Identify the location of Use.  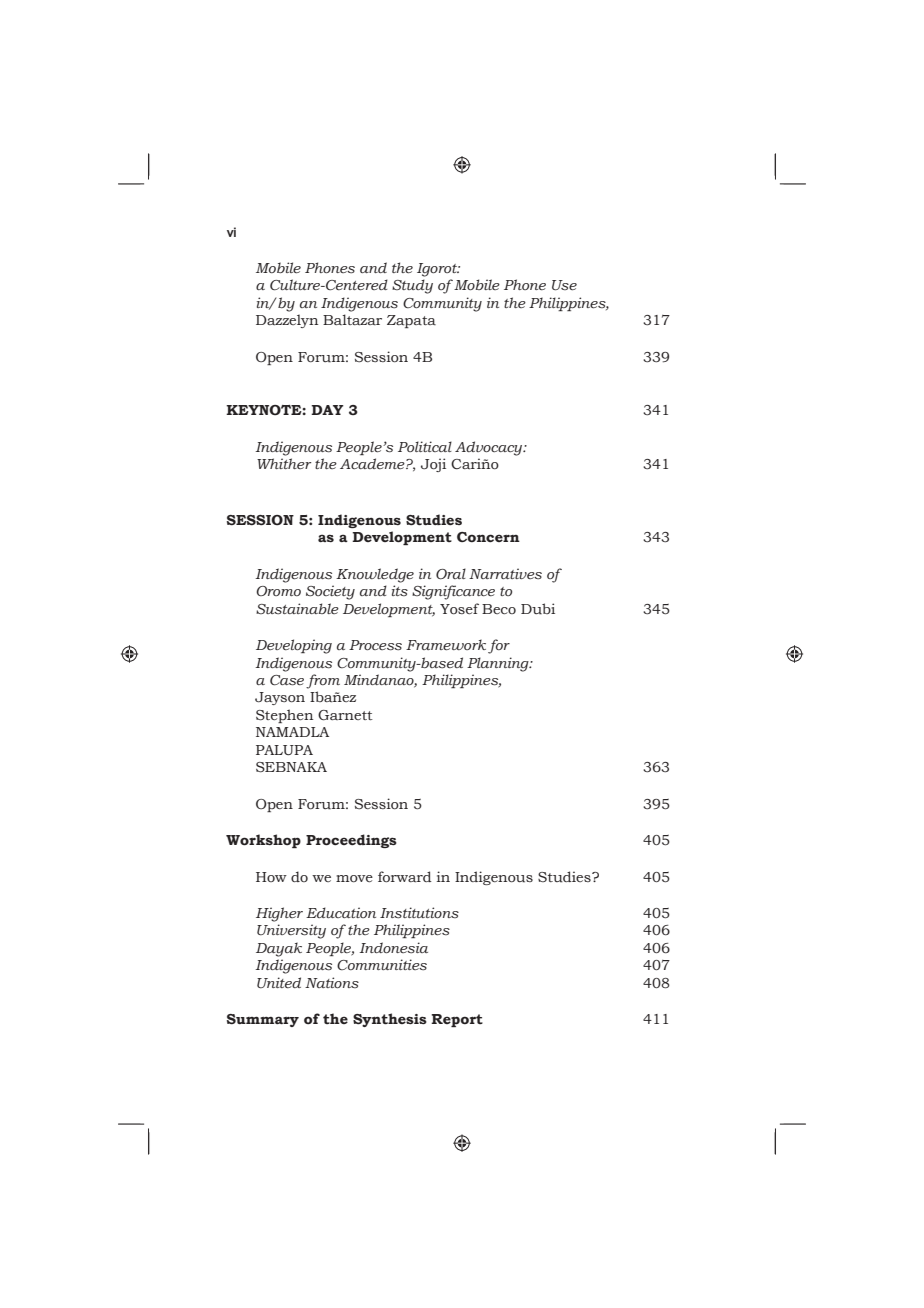
(564, 285).
